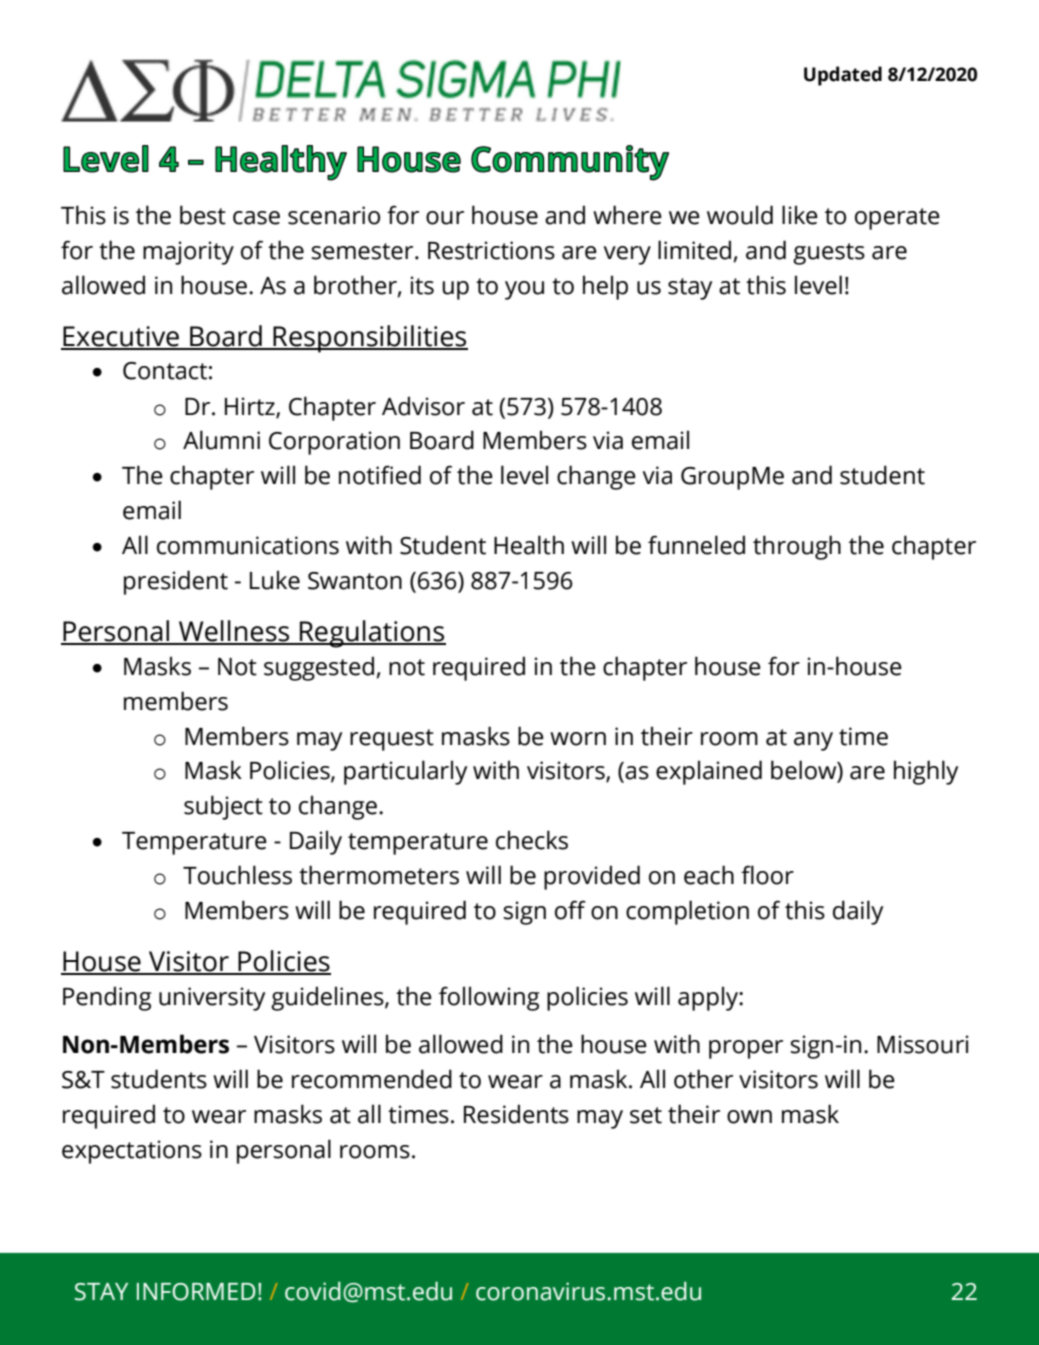 The width and height of the page is (1039, 1345). Describe the element at coordinates (516, 1114) in the page. I see `Residents` at that location.
